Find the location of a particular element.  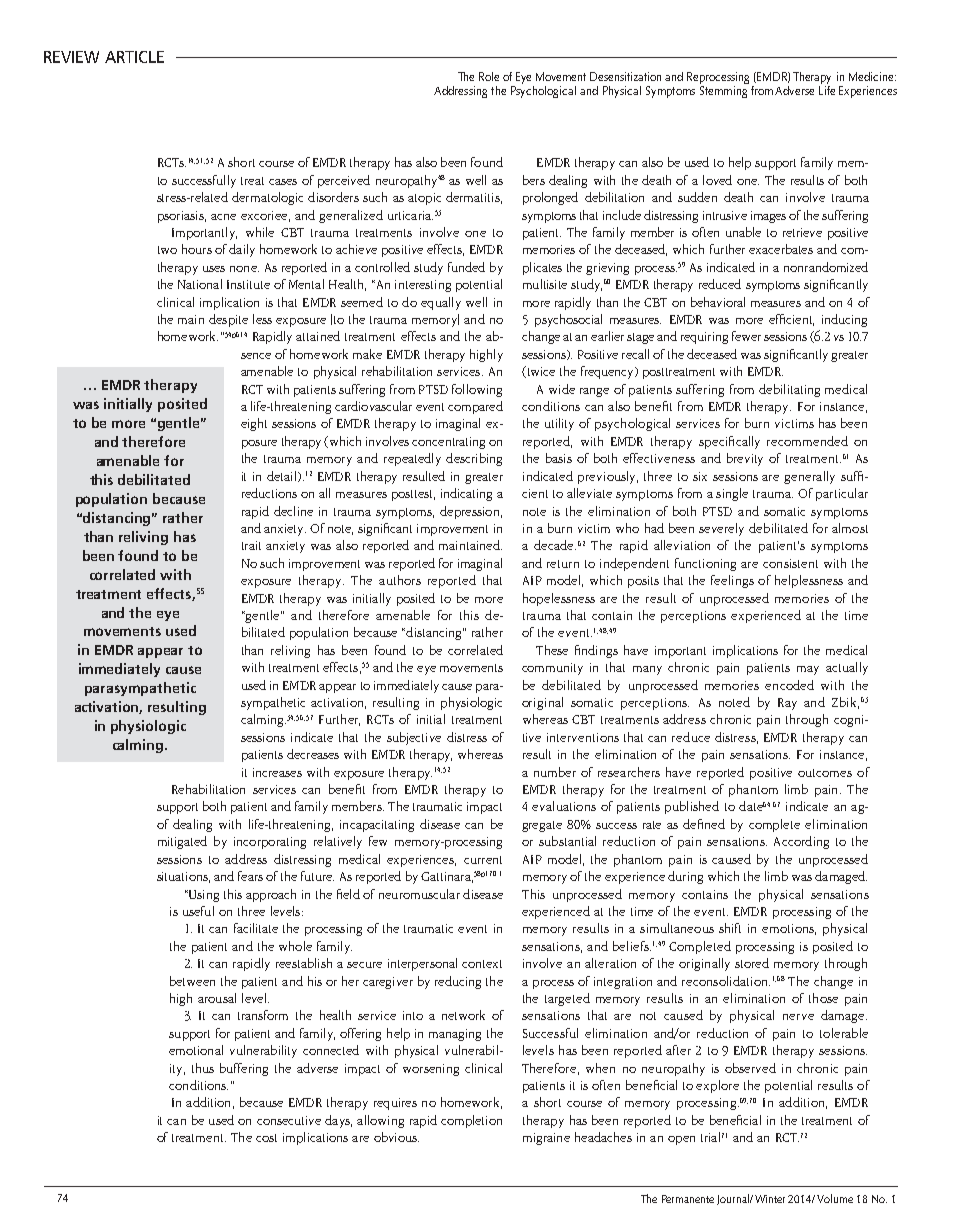

loved is located at coordinates (717, 180).
